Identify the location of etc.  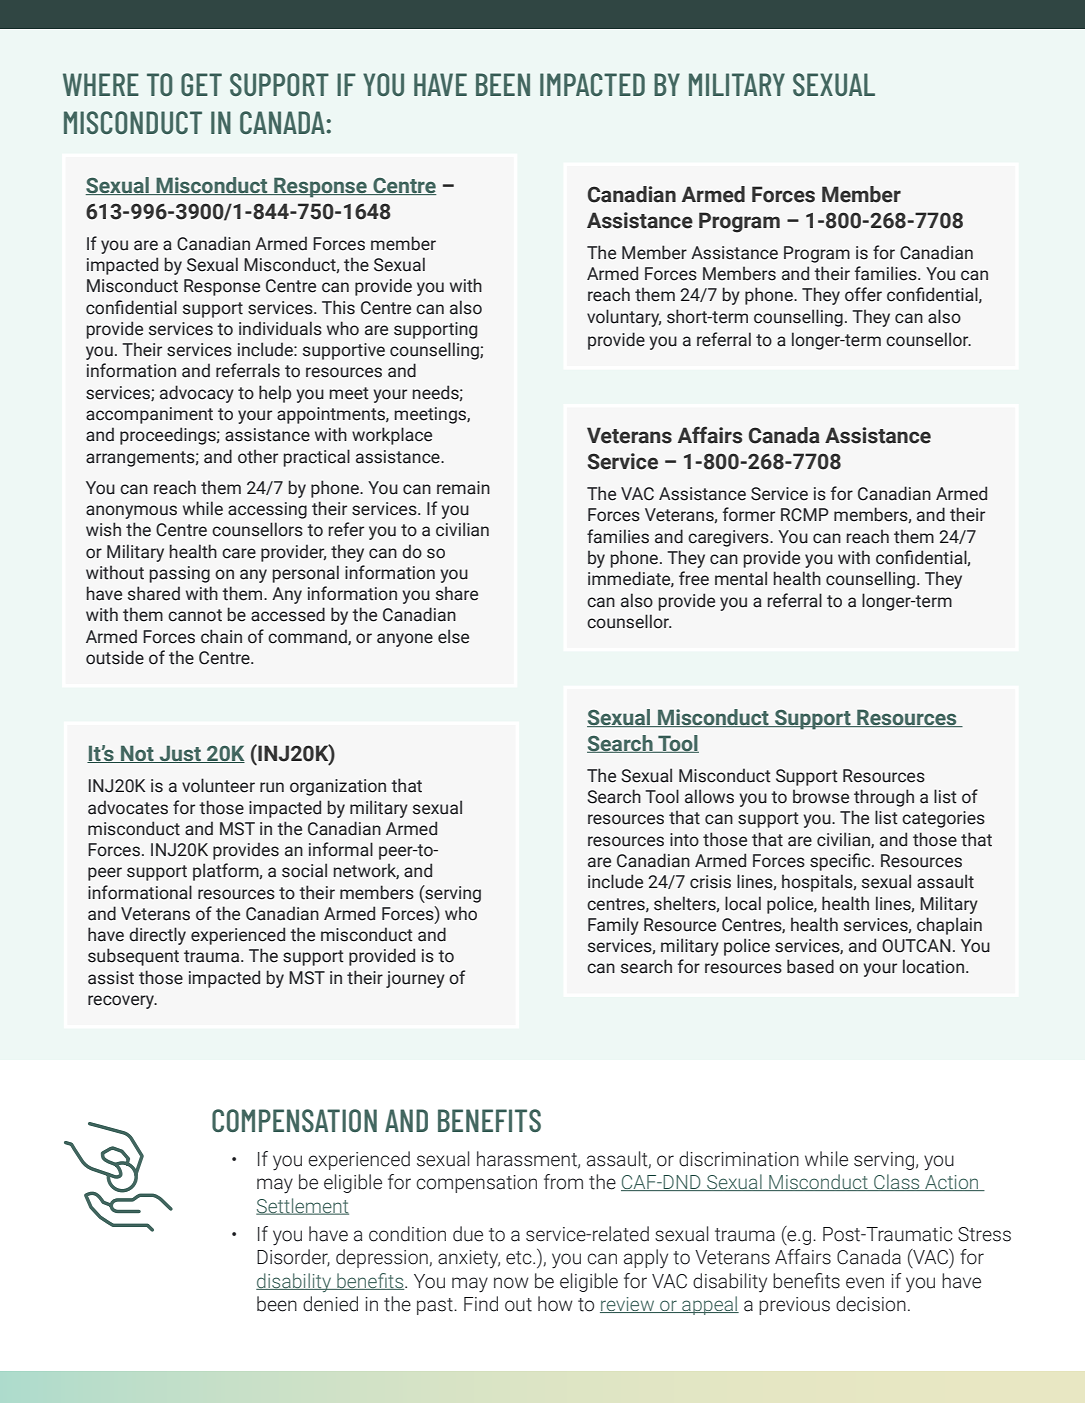
(520, 1258).
